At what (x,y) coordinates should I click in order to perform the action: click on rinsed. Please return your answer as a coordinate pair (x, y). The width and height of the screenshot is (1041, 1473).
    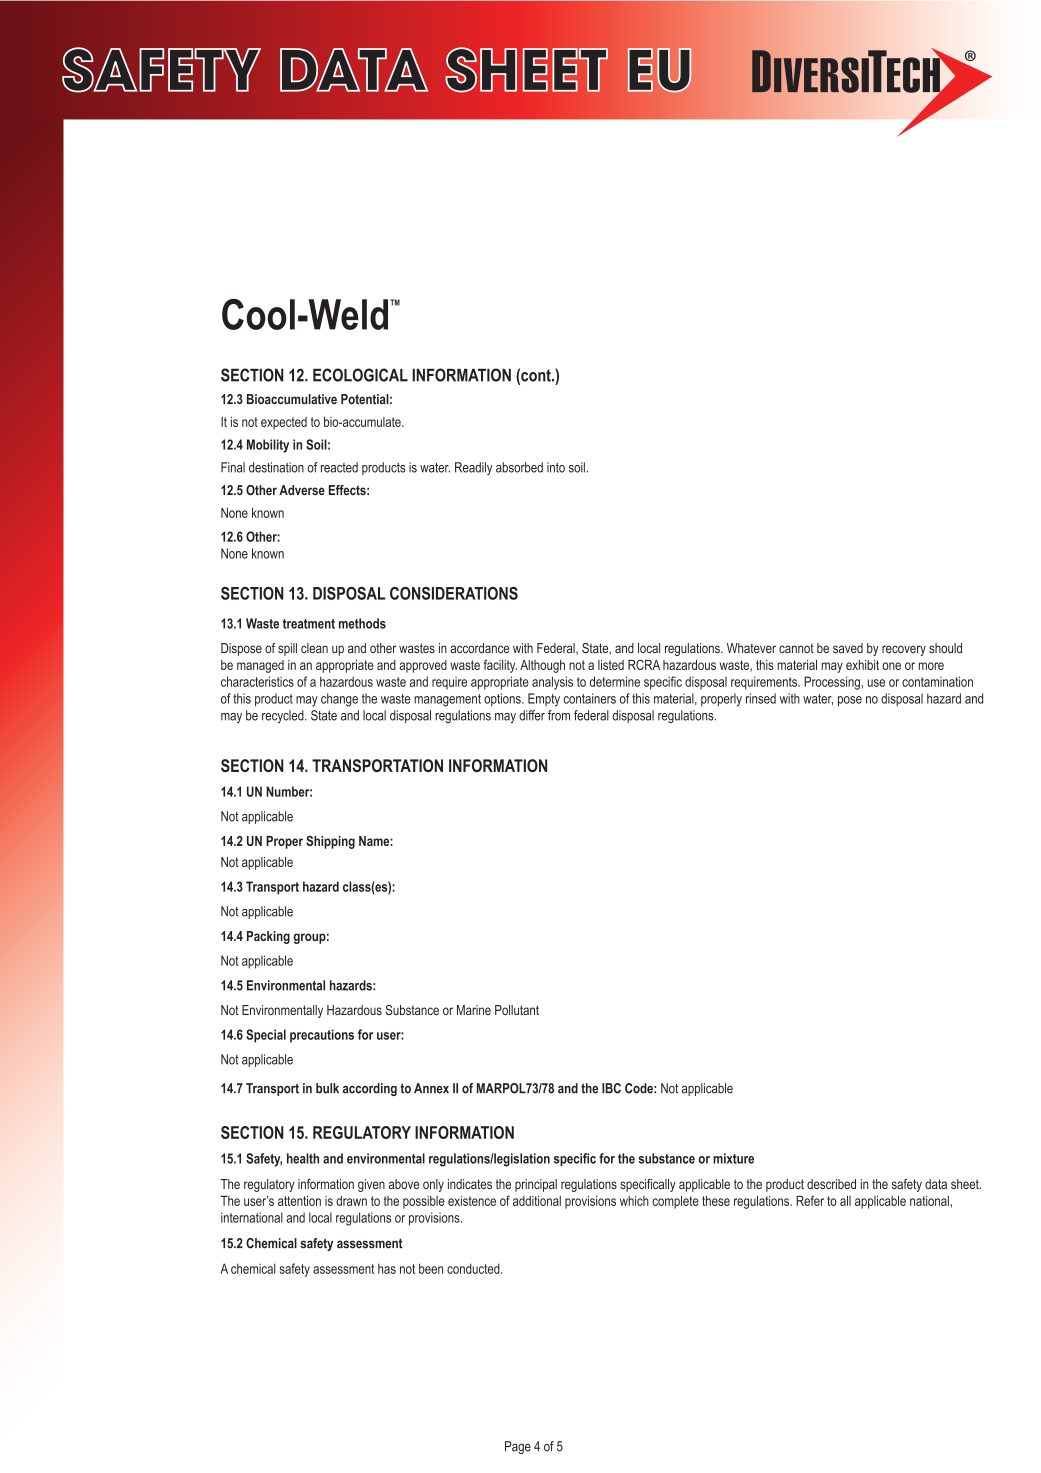
    Looking at the image, I should click on (761, 698).
